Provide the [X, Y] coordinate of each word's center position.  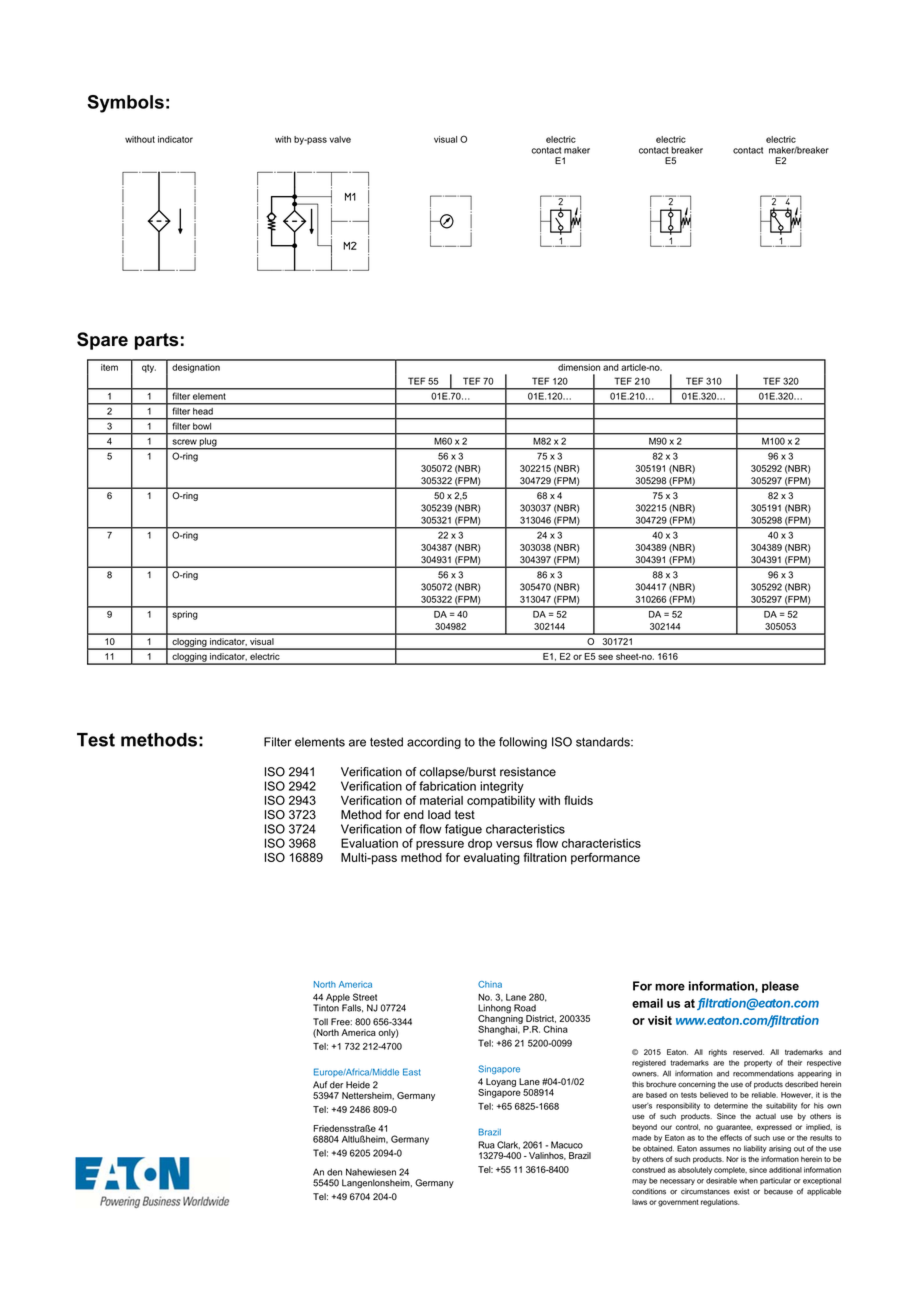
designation [196, 368]
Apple [338, 999]
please [780, 987]
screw [184, 442]
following [523, 743]
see [605, 657]
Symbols [125, 104]
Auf [320, 1085]
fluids [578, 800]
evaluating [492, 859]
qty [149, 368]
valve [340, 139]
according [434, 743]
